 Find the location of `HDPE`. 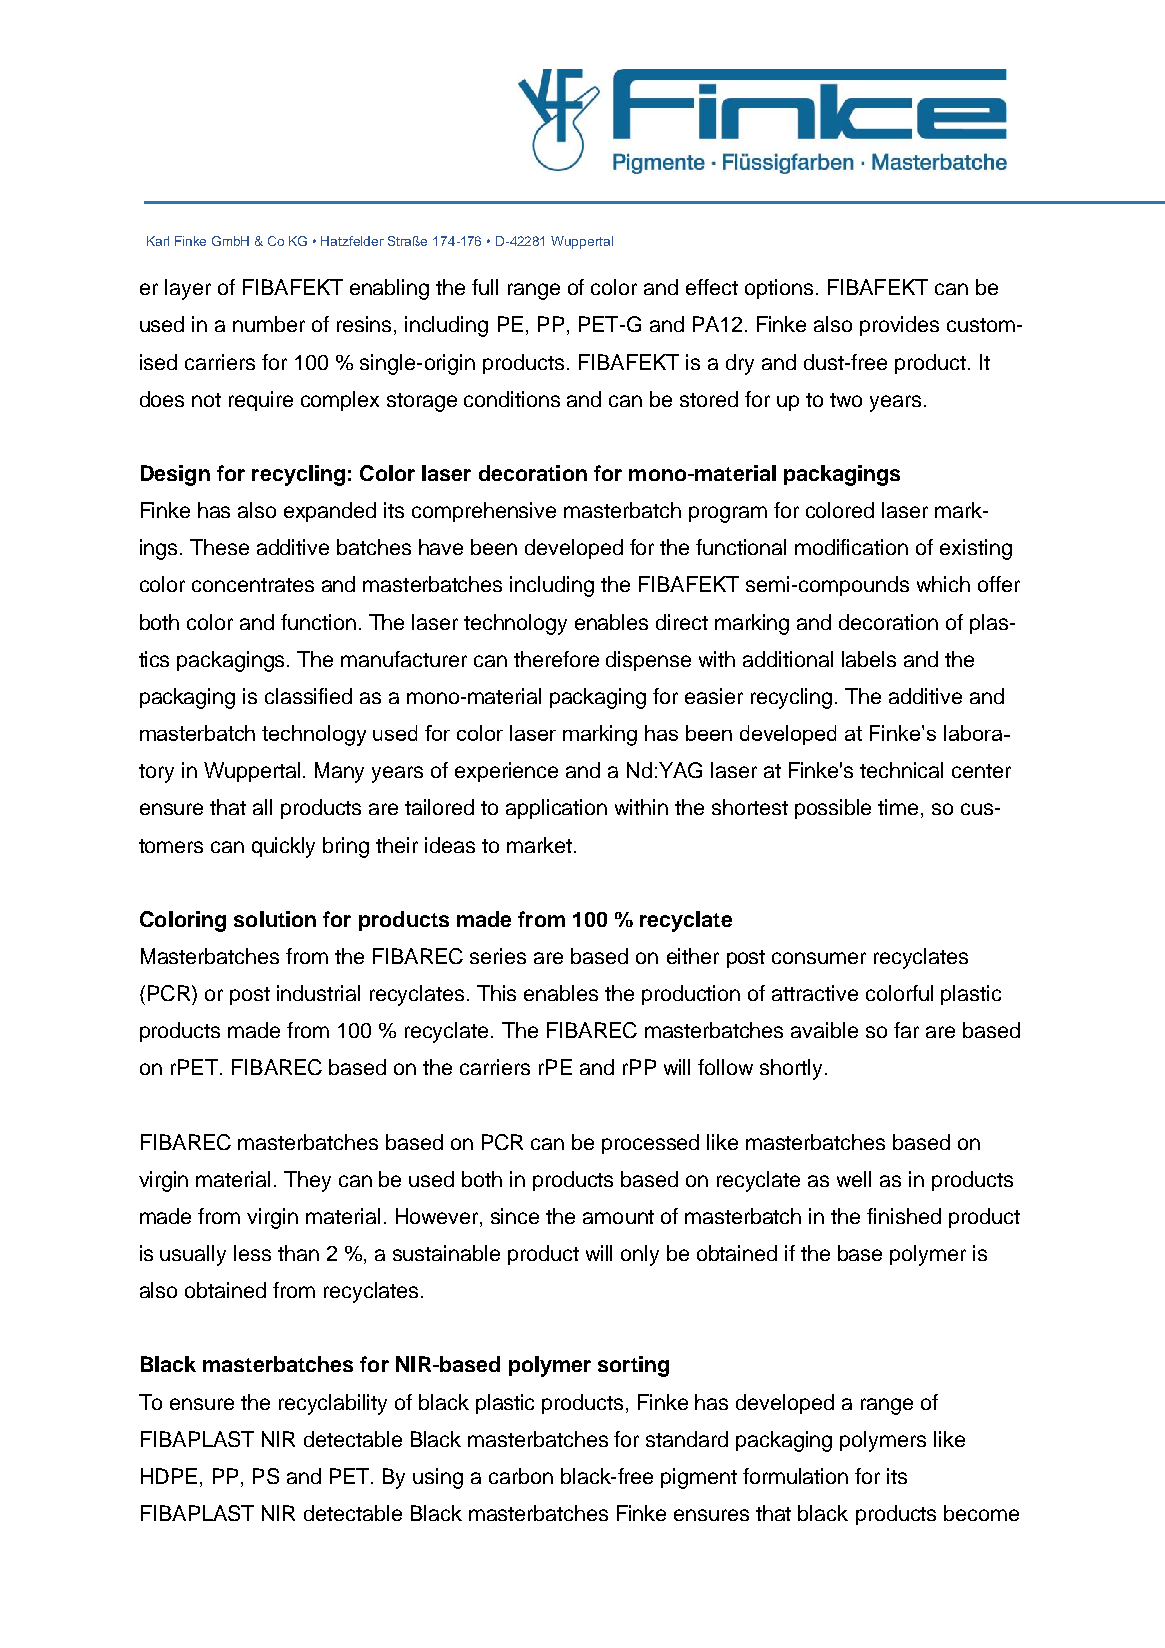

HDPE is located at coordinates (169, 1476).
